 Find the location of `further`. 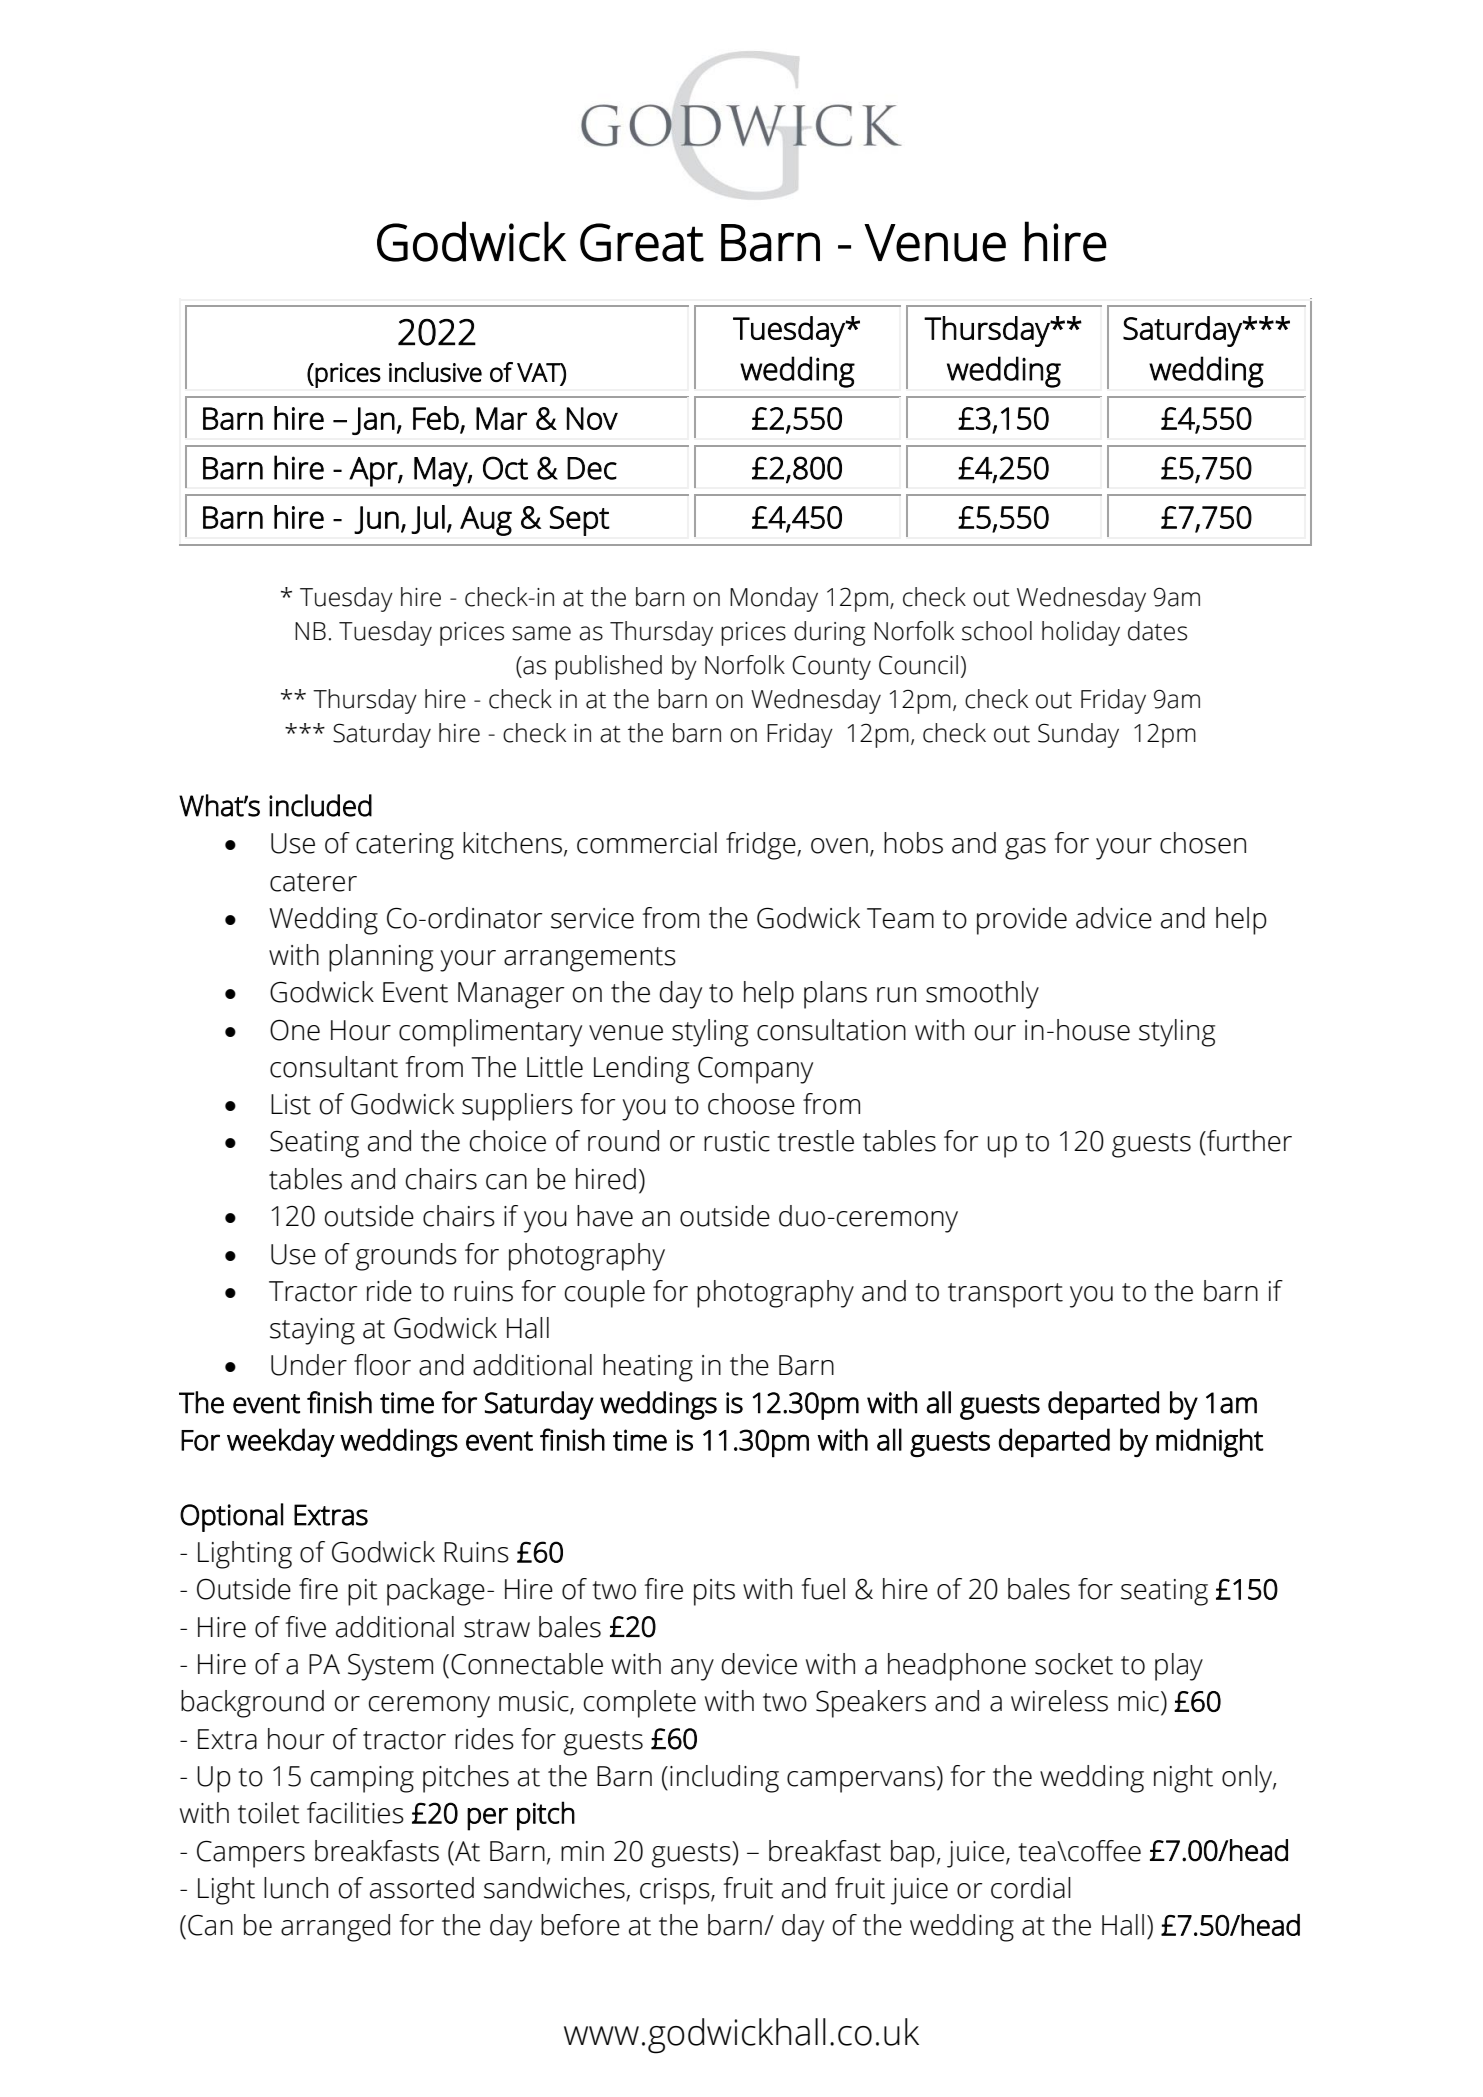

further is located at coordinates (1248, 1141).
